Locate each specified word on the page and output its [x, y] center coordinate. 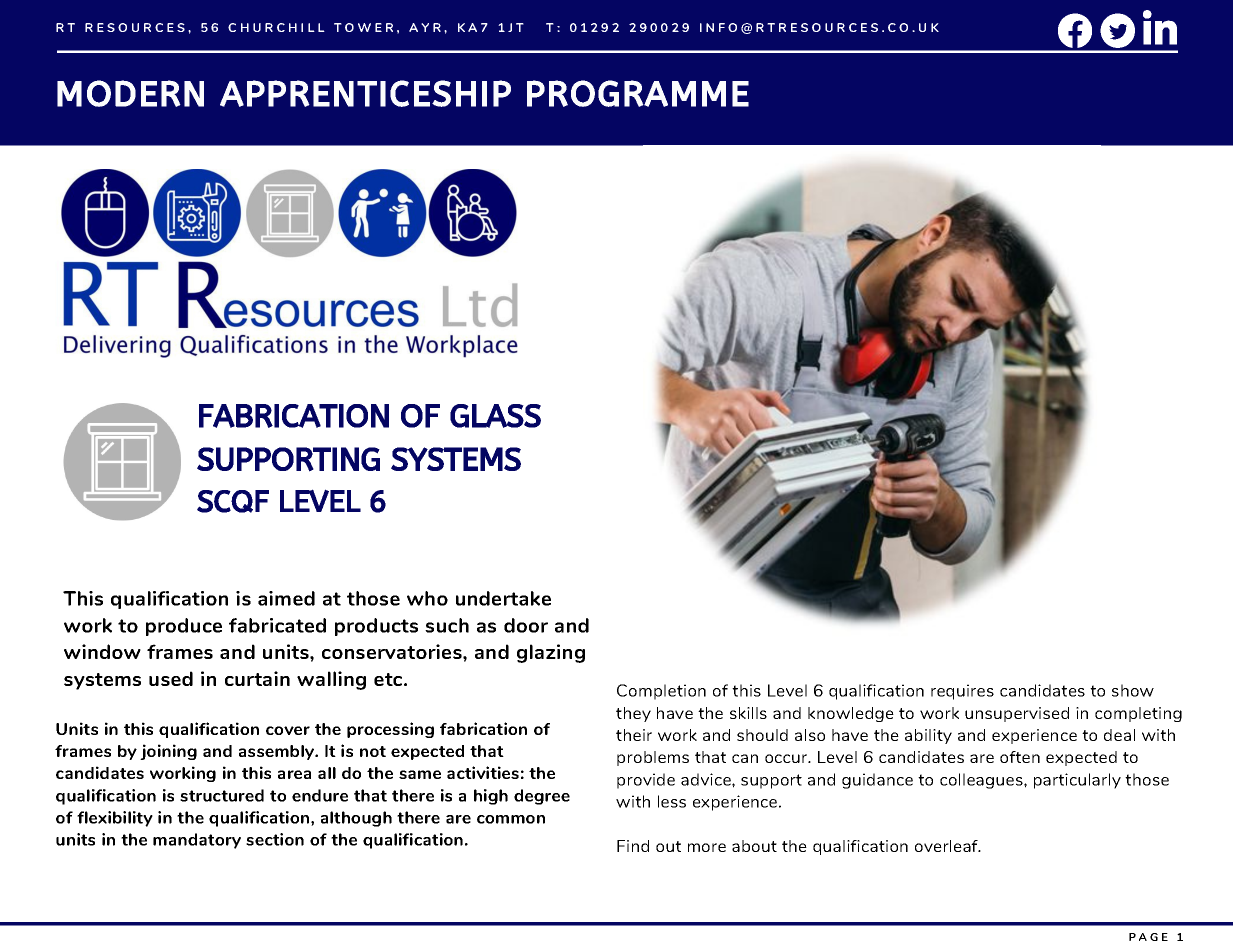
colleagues [982, 781]
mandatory [197, 841]
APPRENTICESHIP [365, 93]
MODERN [130, 93]
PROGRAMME [638, 93]
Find [633, 846]
